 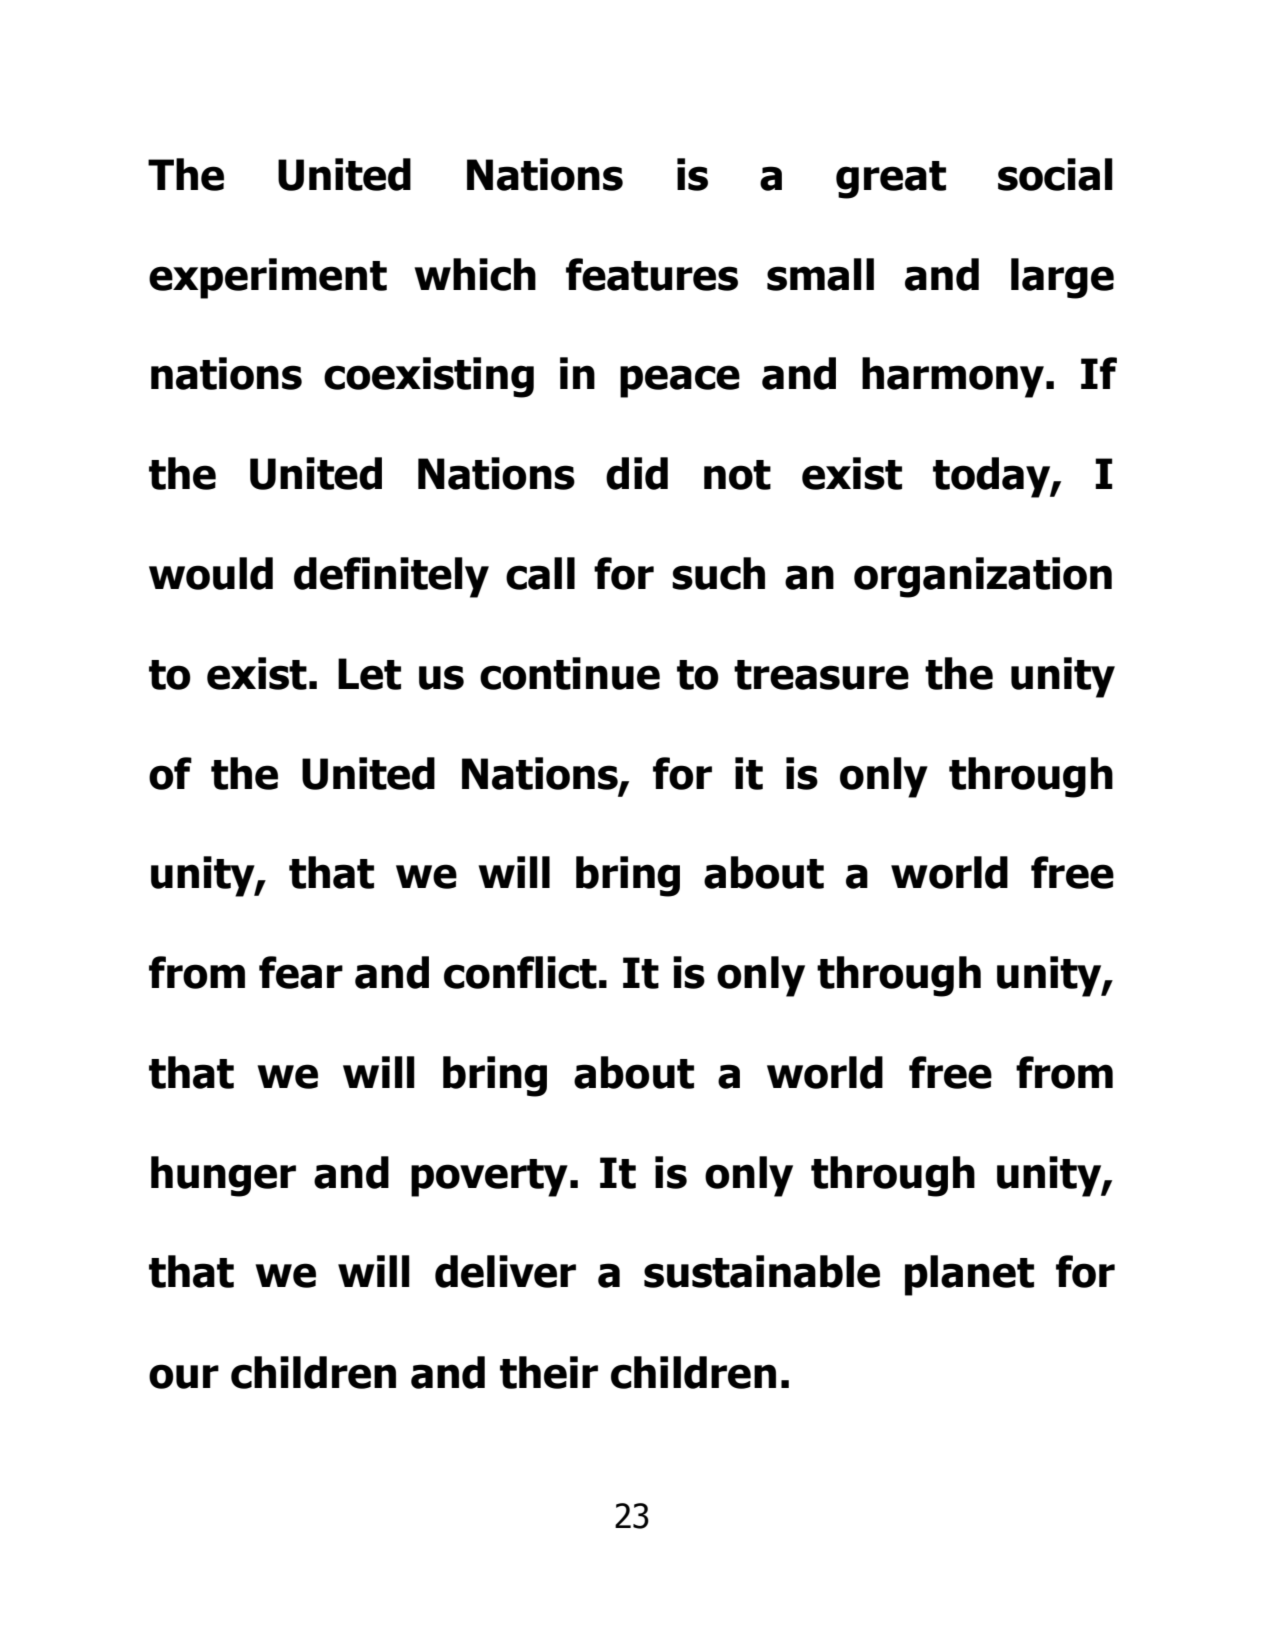 What do you see at coordinates (369, 674) in the screenshot?
I see `Let` at bounding box center [369, 674].
